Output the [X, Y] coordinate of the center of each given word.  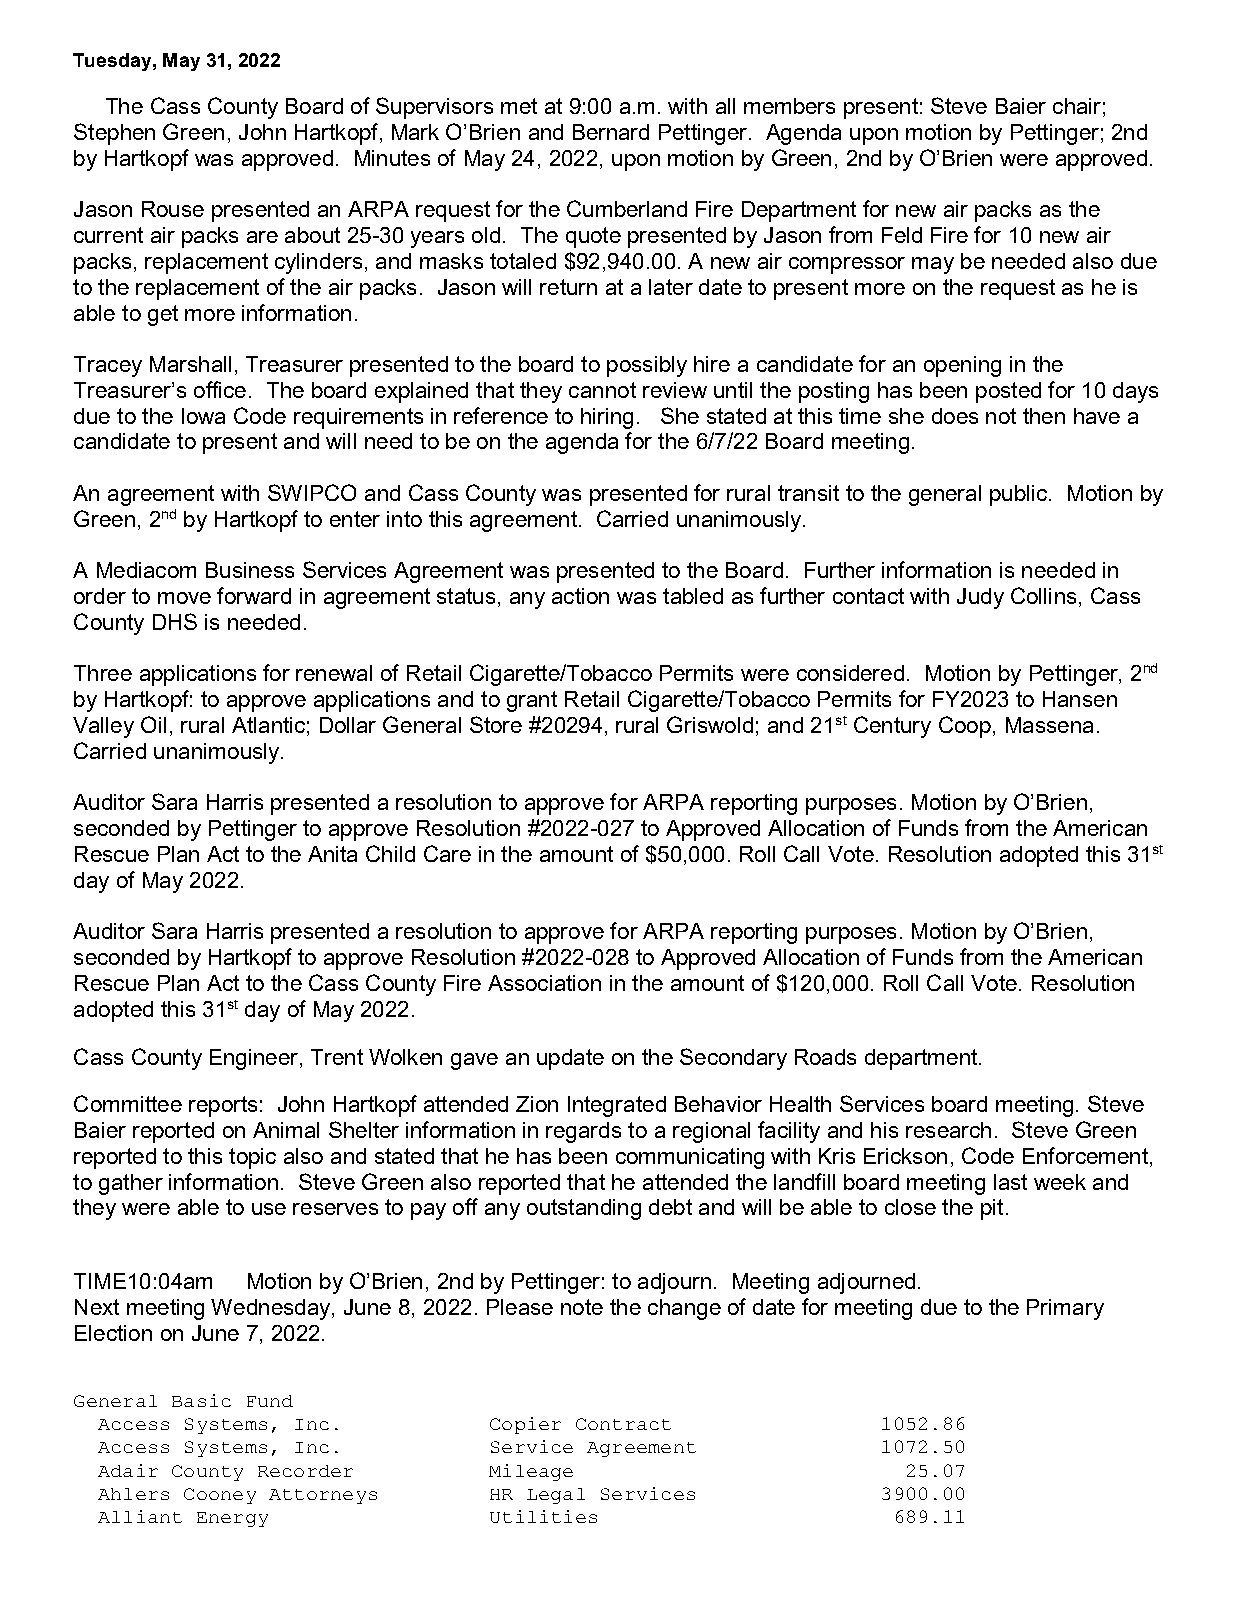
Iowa [203, 416]
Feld [902, 235]
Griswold [710, 724]
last [1010, 1182]
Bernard [611, 132]
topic [252, 1158]
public [1020, 495]
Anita [332, 854]
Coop [965, 727]
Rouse [173, 209]
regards [583, 1132]
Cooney [220, 1496]
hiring [607, 418]
